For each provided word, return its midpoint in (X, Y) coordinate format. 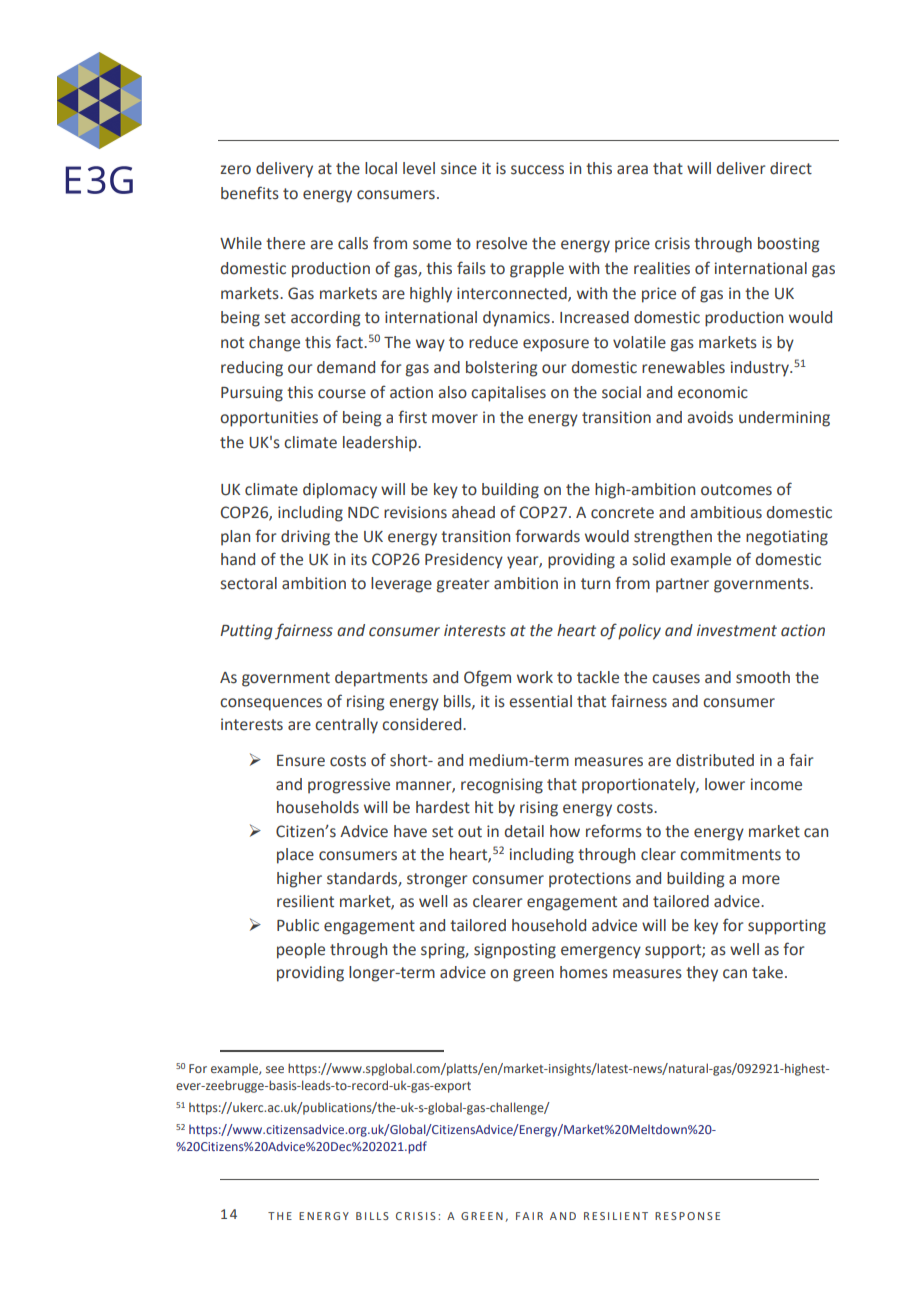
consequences (271, 704)
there (285, 243)
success (537, 170)
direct (791, 168)
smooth (763, 677)
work (535, 677)
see (275, 1069)
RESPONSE (687, 1216)
